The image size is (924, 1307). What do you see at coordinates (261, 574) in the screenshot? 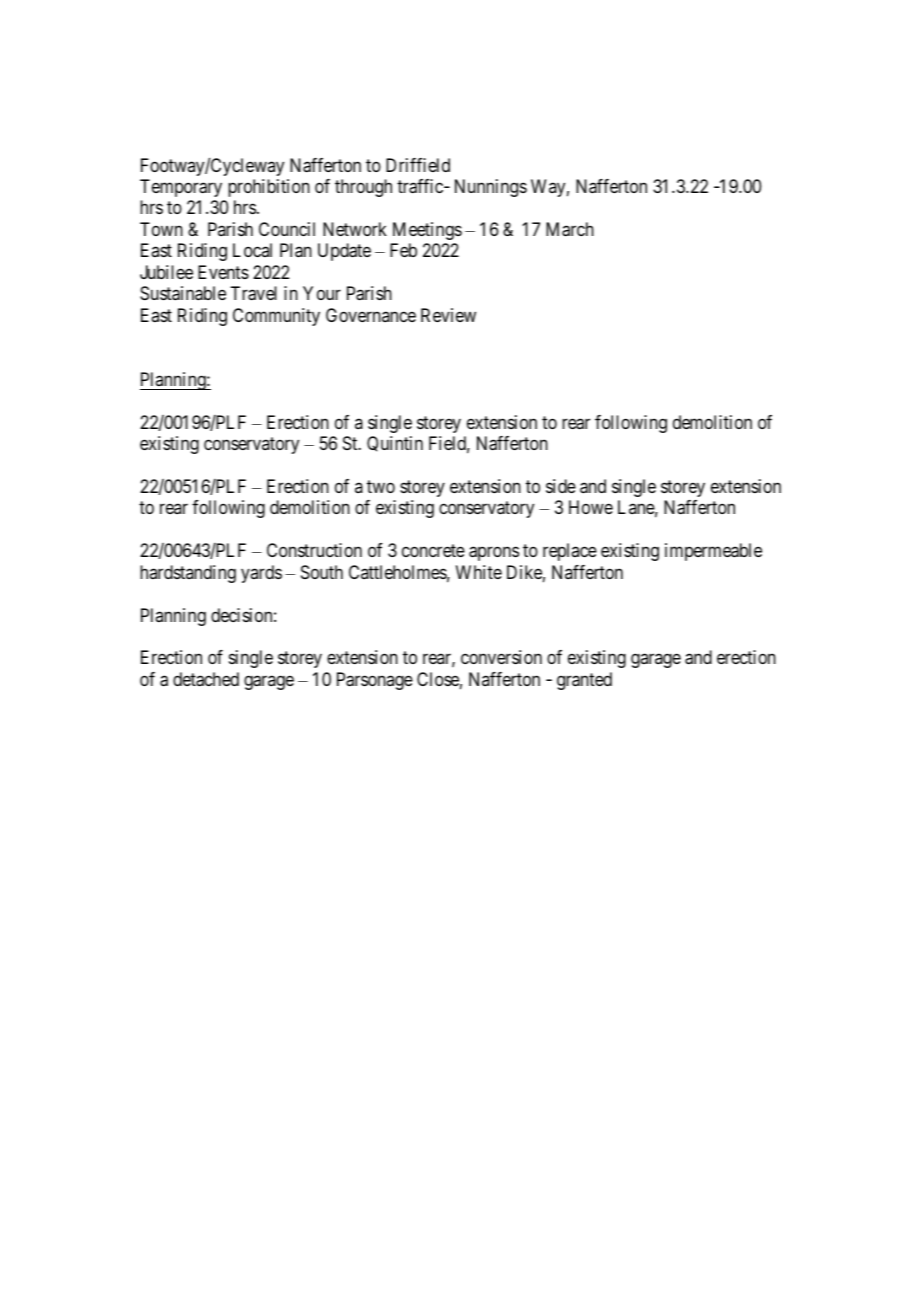
I see `yards` at bounding box center [261, 574].
